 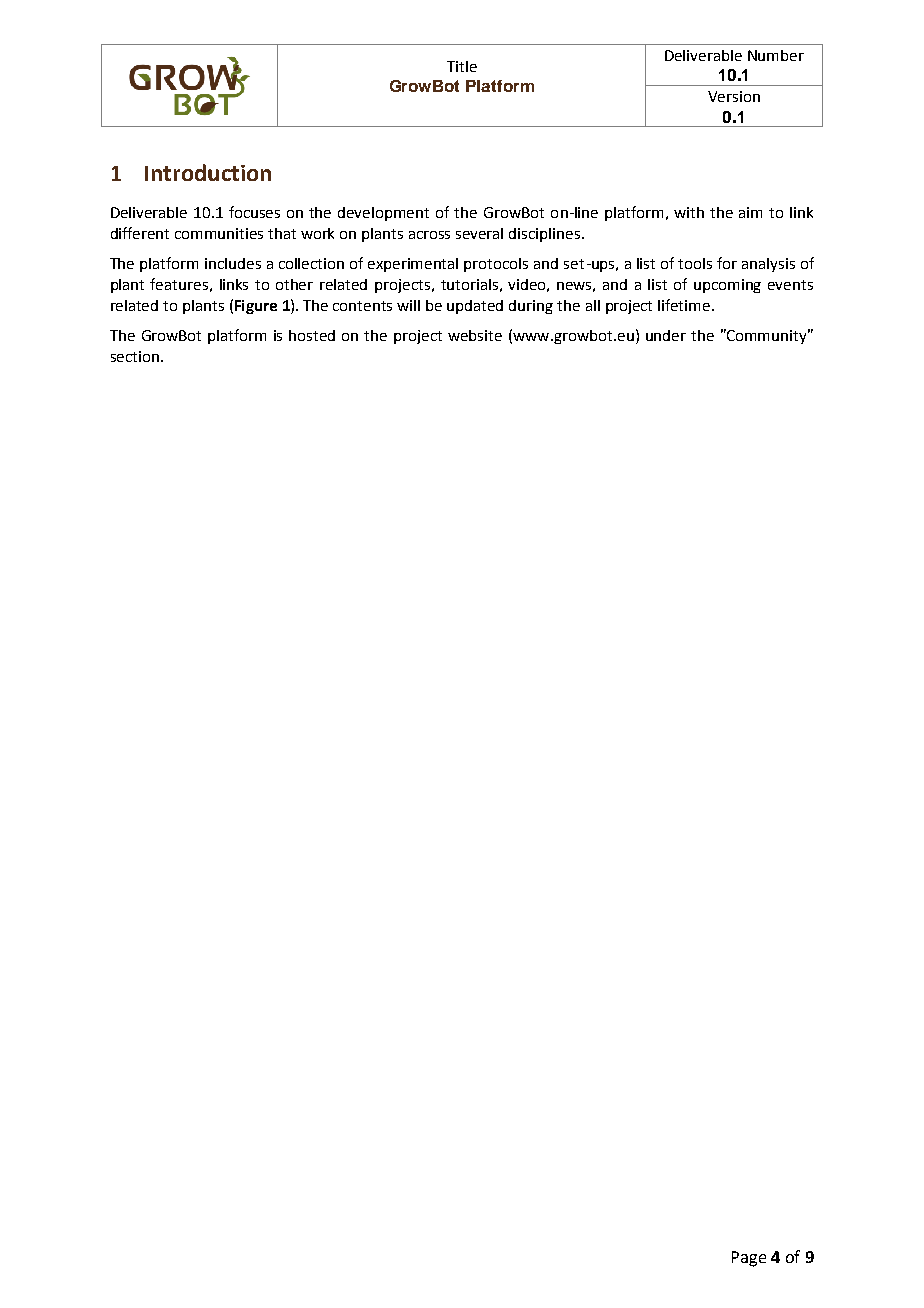 What do you see at coordinates (475, 307) in the screenshot?
I see `updated` at bounding box center [475, 307].
